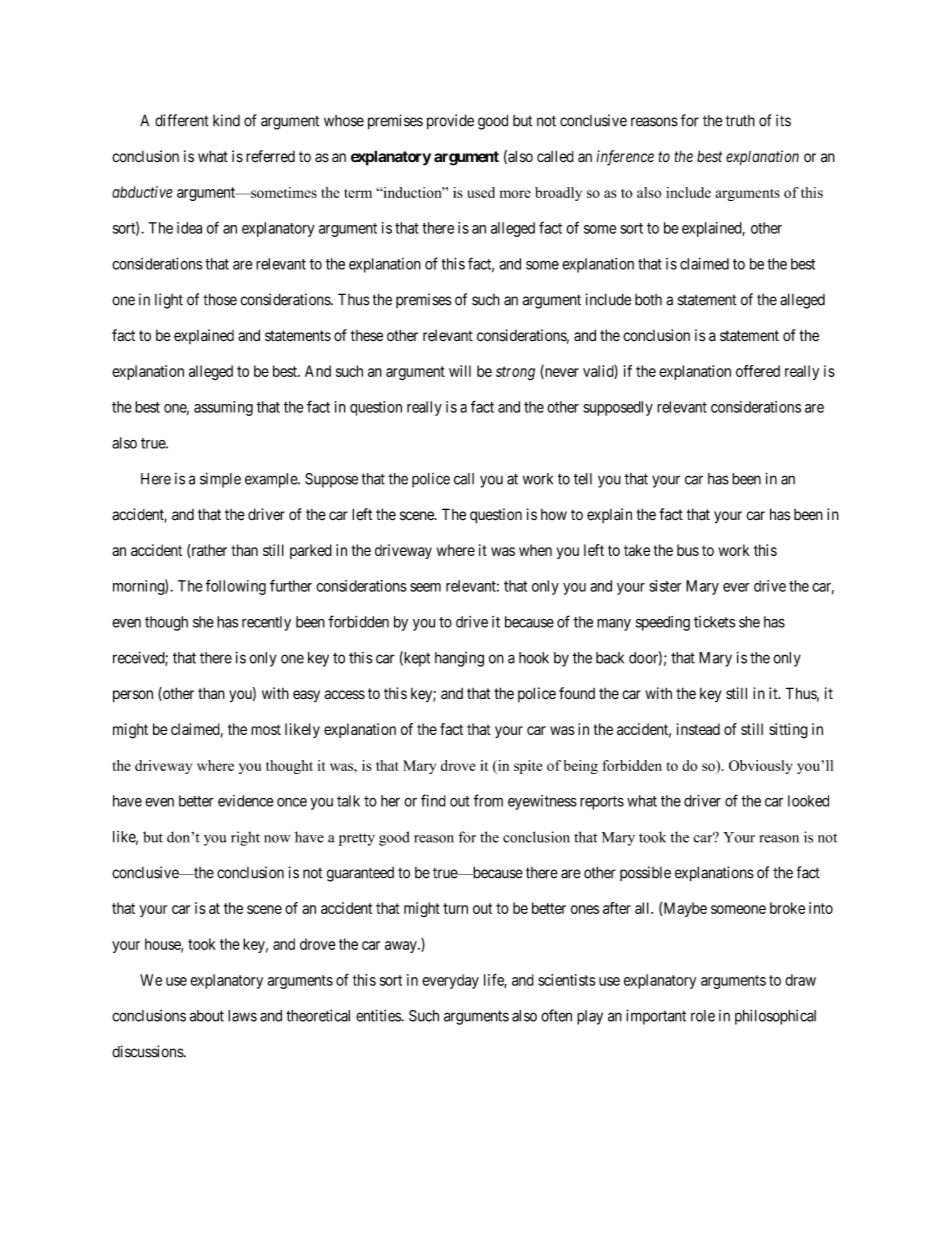  What do you see at coordinates (698, 729) in the document?
I see `instead` at bounding box center [698, 729].
